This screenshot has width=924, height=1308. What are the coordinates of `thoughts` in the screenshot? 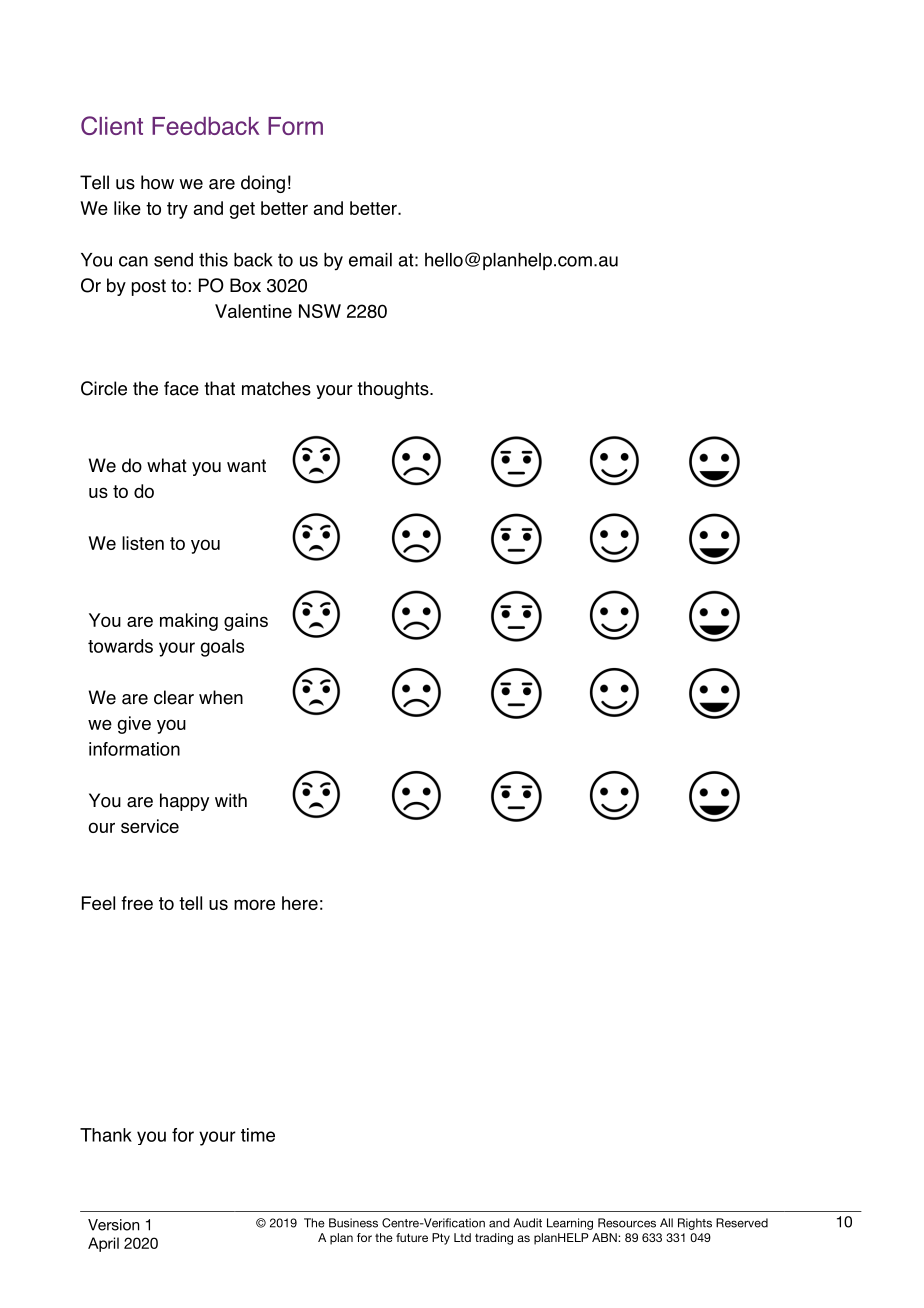 It's located at (394, 390).
